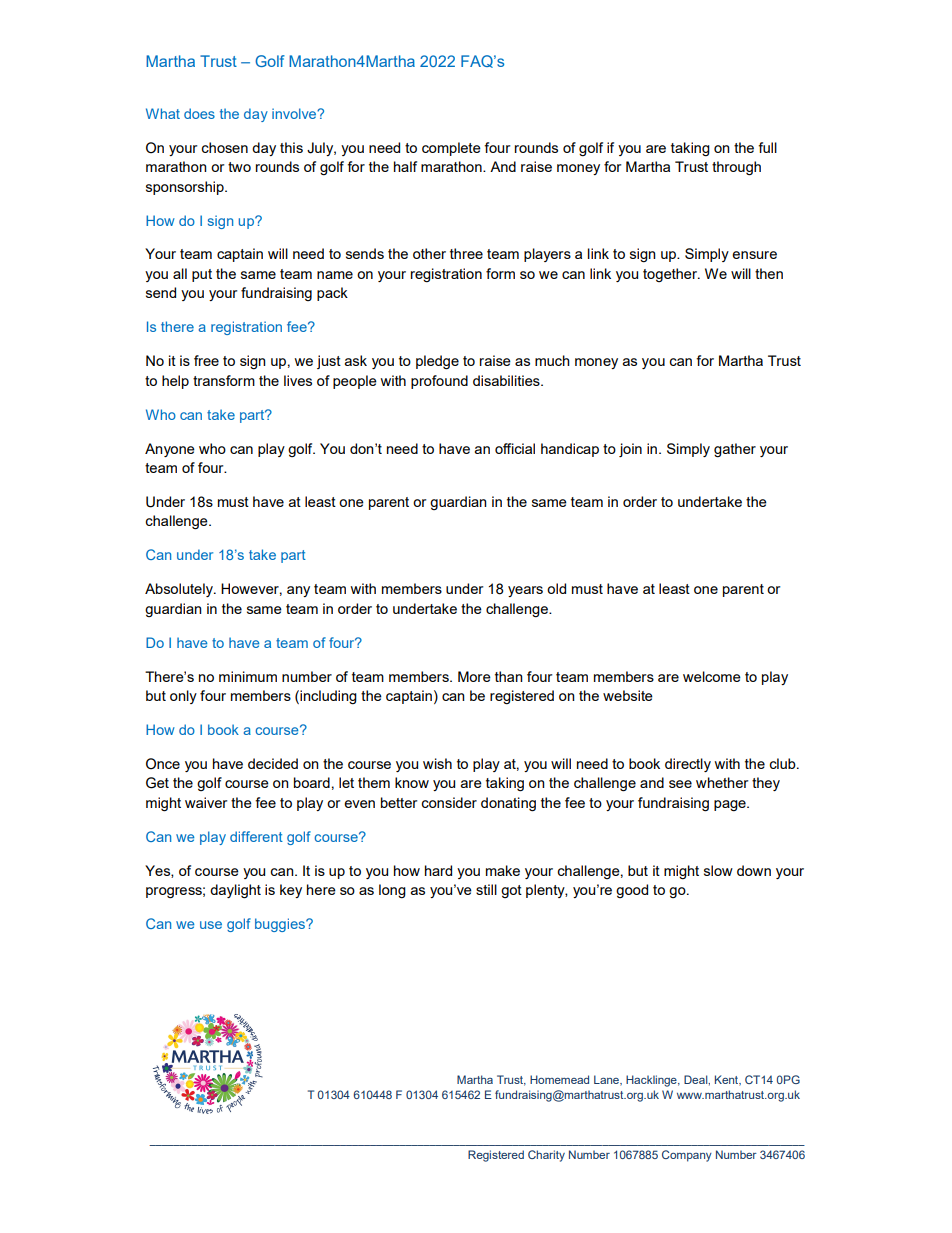 The image size is (952, 1233). Describe the element at coordinates (211, 925) in the screenshot. I see `use` at that location.
